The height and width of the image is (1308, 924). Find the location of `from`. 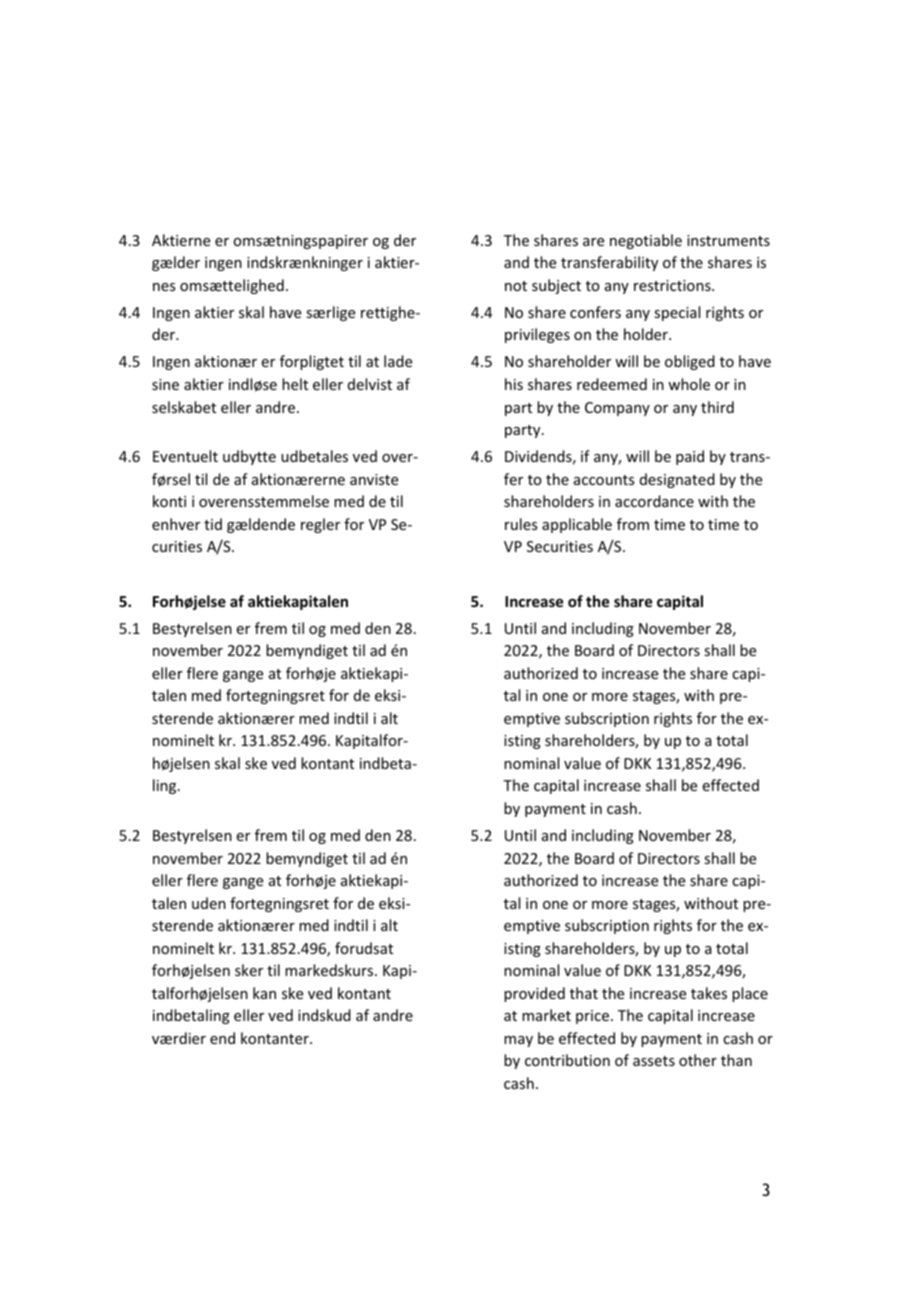

from is located at coordinates (633, 524).
